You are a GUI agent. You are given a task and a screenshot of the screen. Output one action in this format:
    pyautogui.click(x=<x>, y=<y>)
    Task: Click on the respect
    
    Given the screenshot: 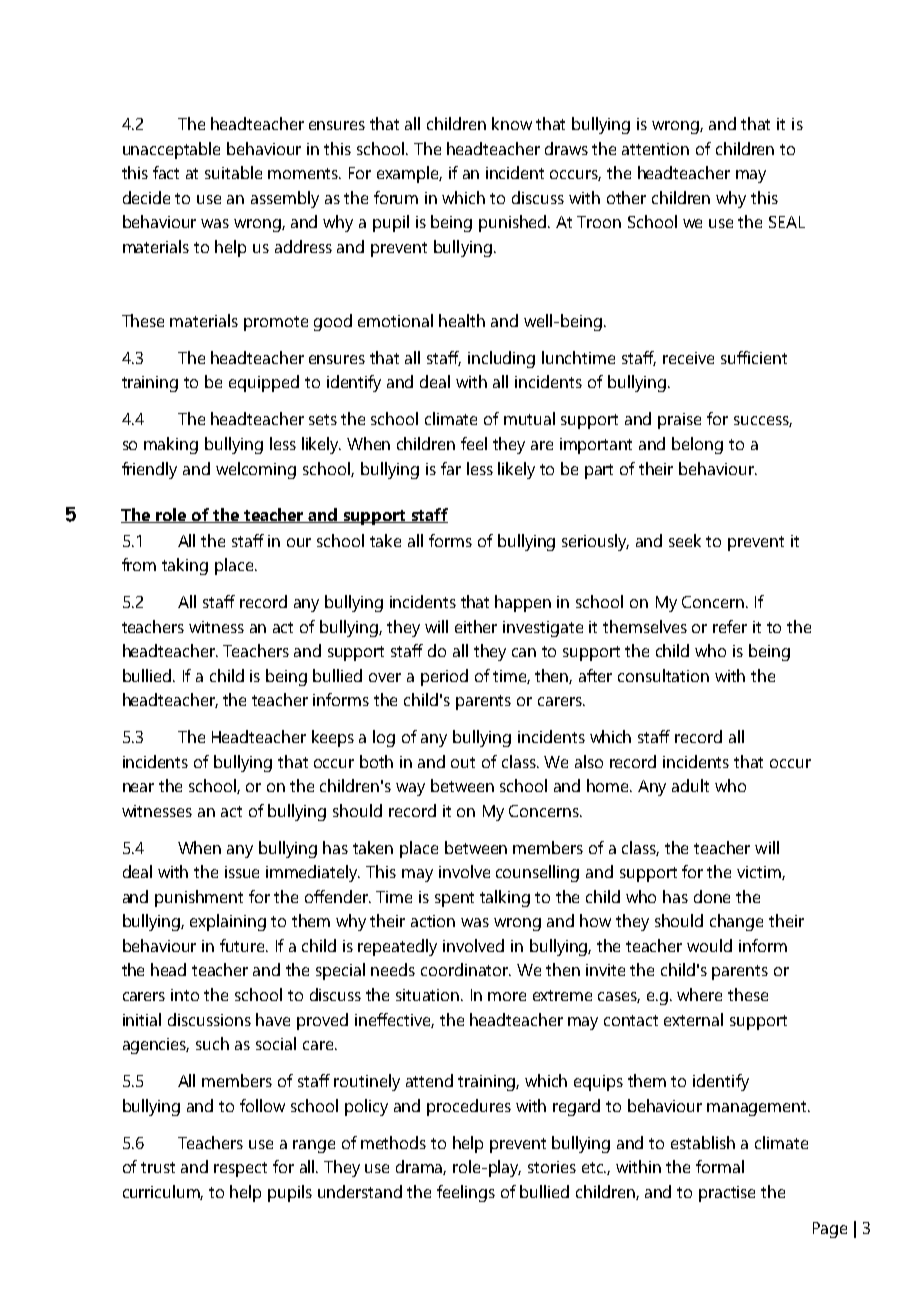 What is the action you would take?
    pyautogui.click(x=240, y=1169)
